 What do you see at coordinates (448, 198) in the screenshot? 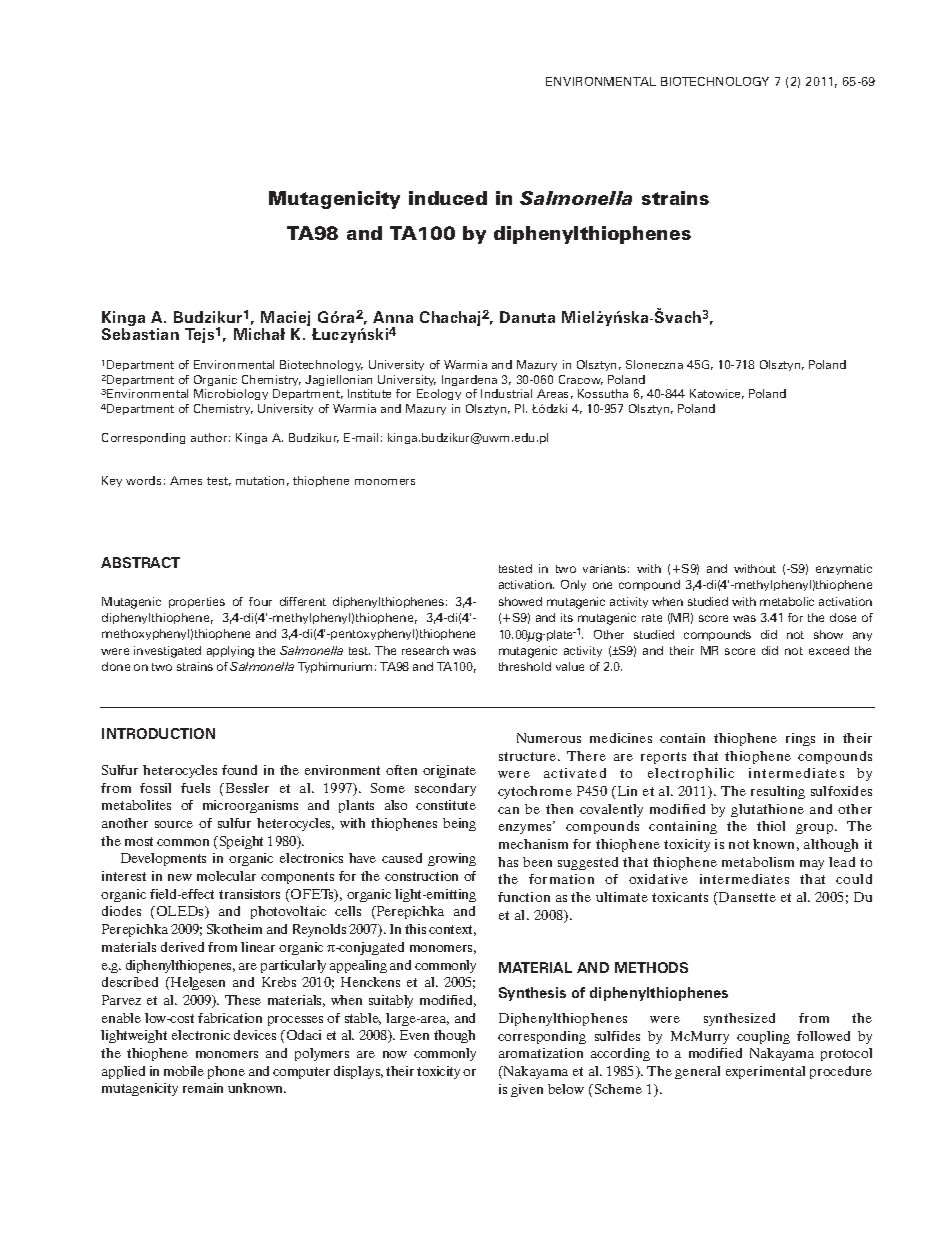
I see `induced` at bounding box center [448, 198].
